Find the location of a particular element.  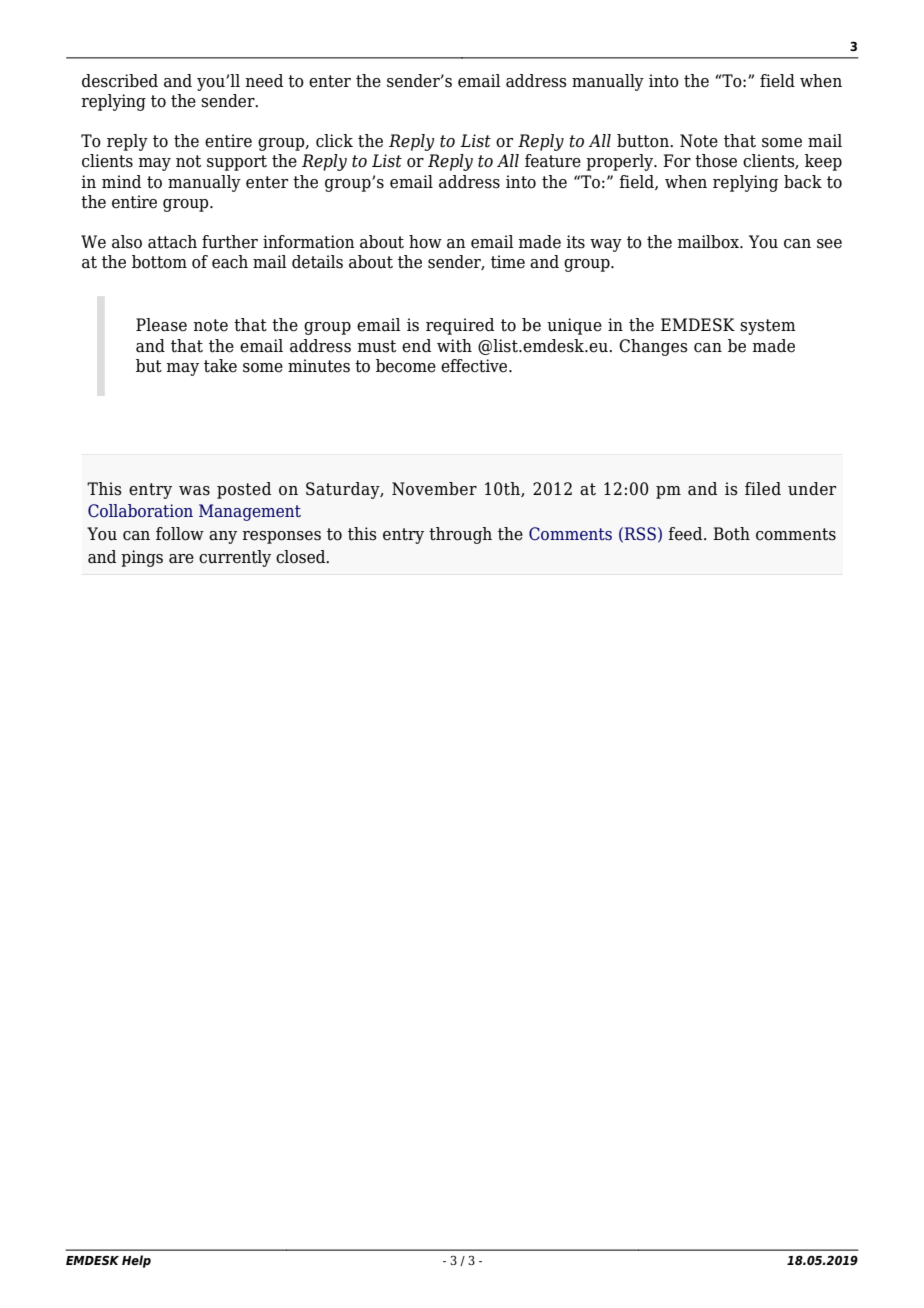

Help is located at coordinates (136, 1261).
